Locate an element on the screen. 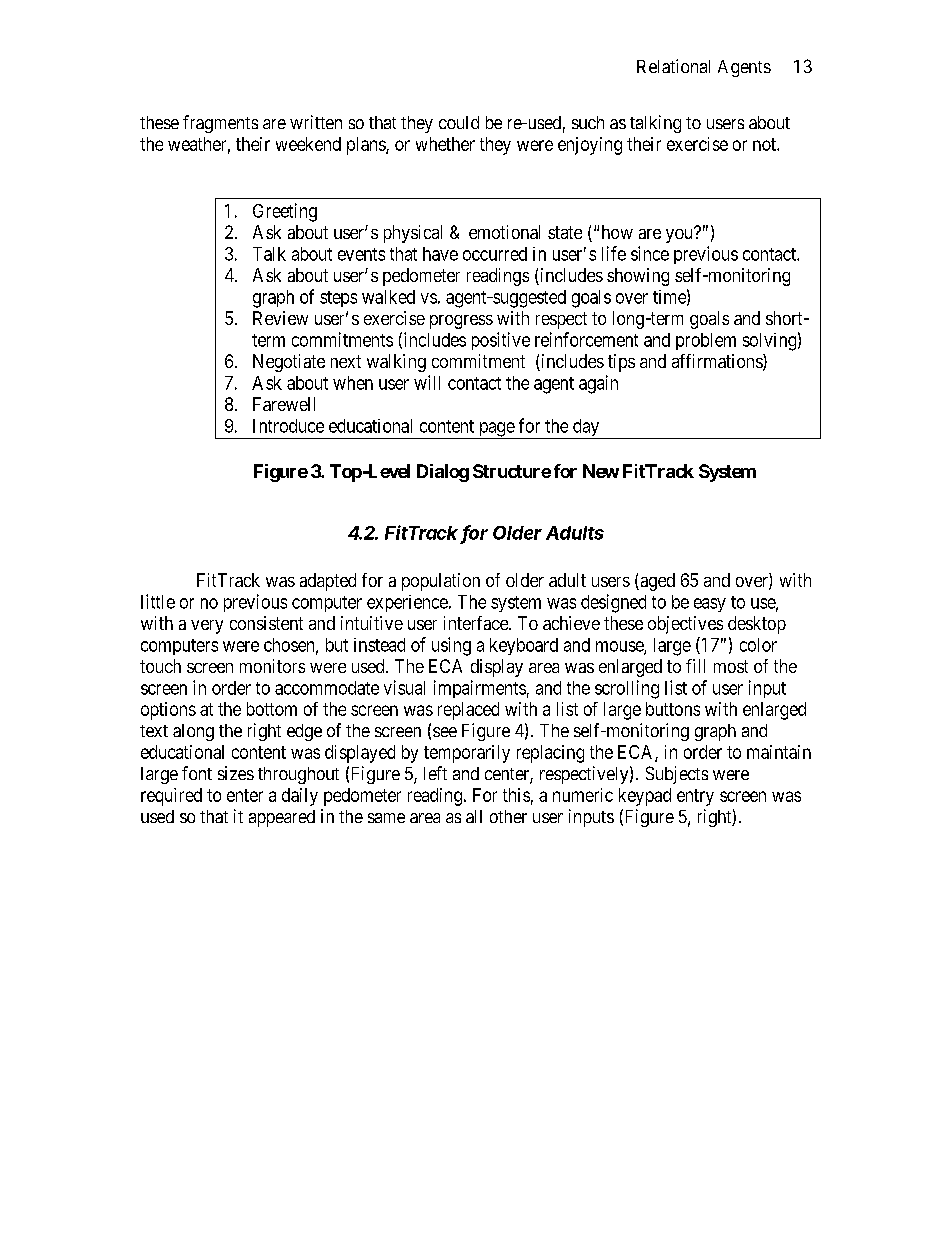 The width and height of the screenshot is (952, 1233). fragments is located at coordinates (220, 124).
